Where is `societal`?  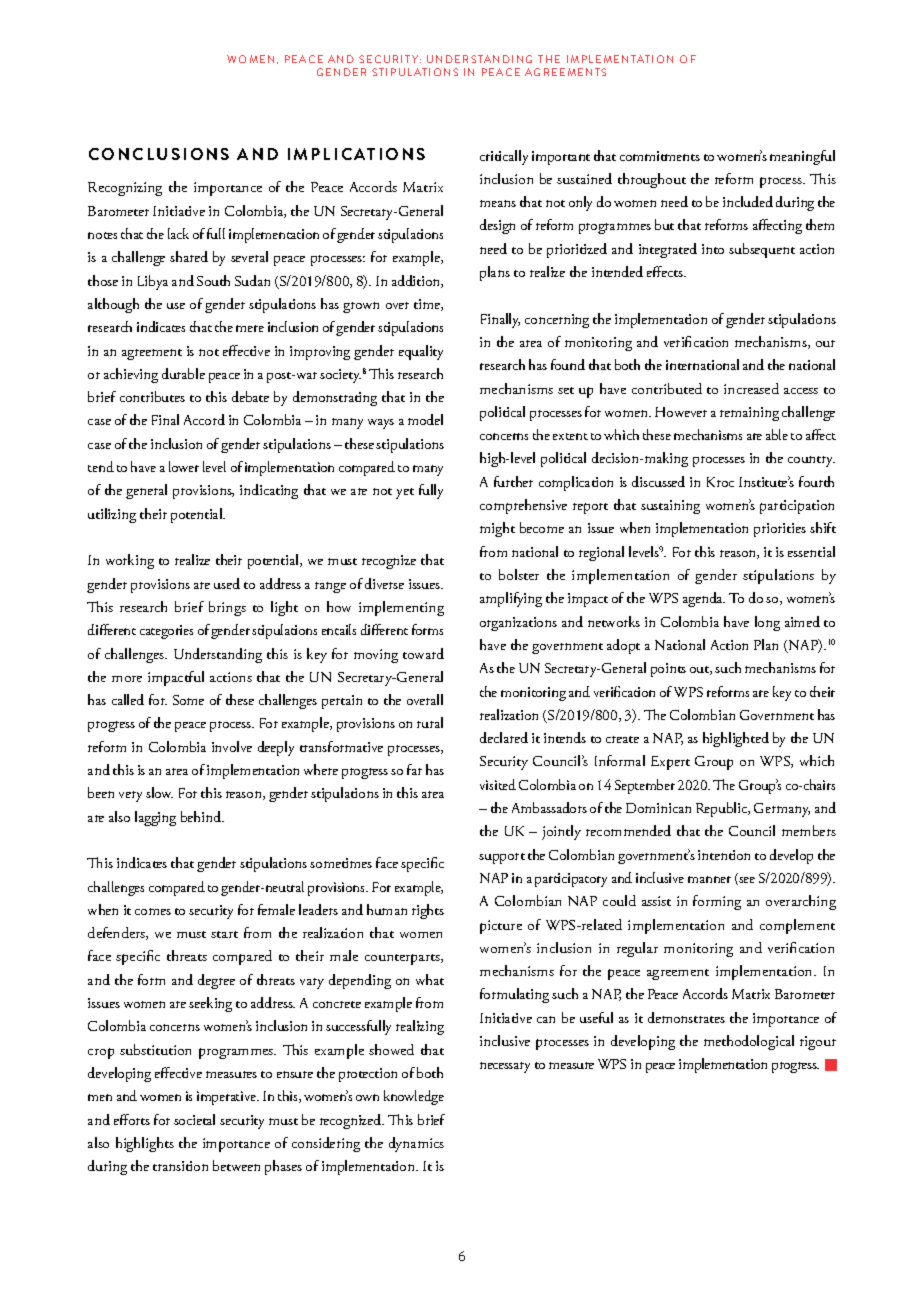
societal is located at coordinates (194, 1119).
